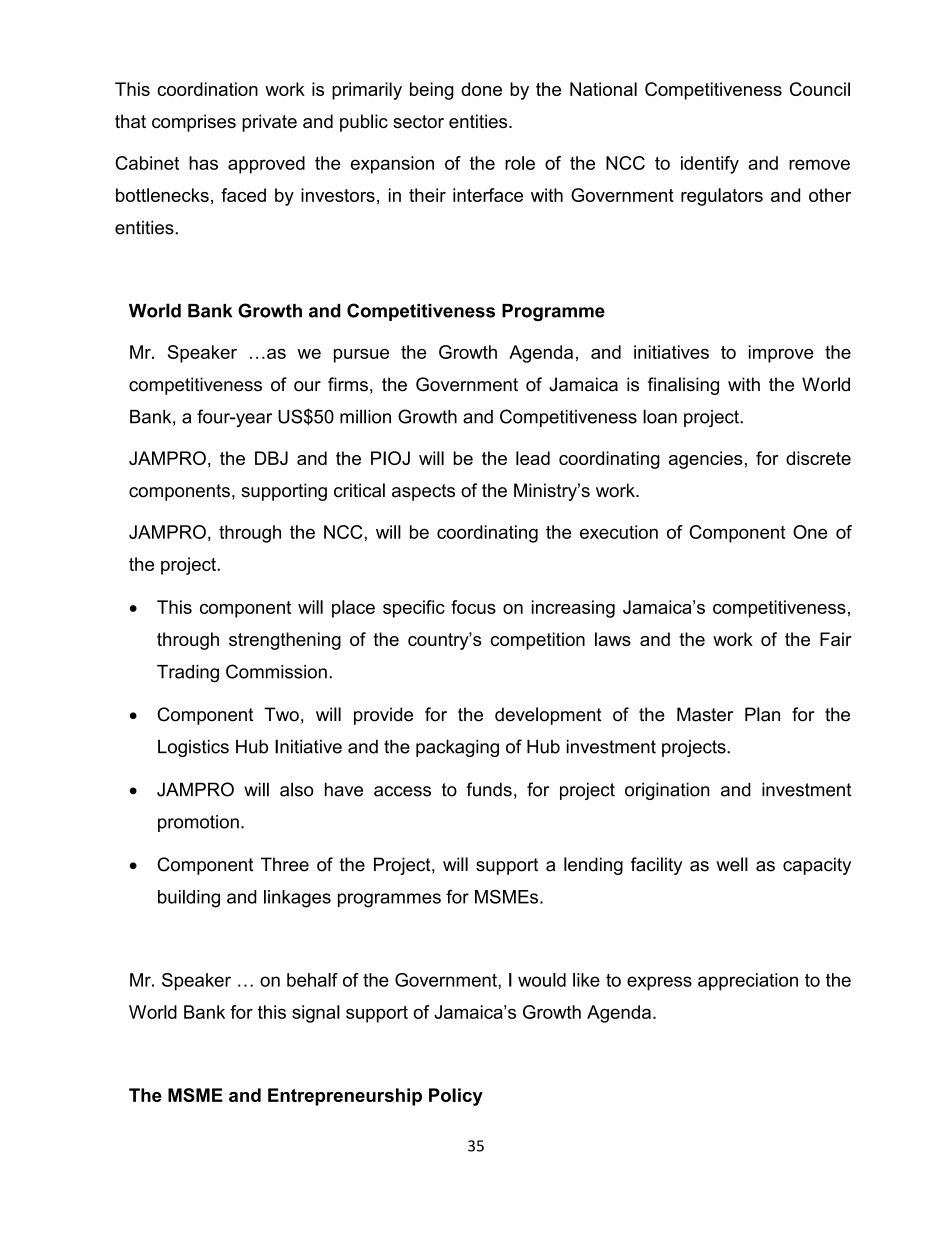  What do you see at coordinates (732, 864) in the screenshot?
I see `well` at bounding box center [732, 864].
